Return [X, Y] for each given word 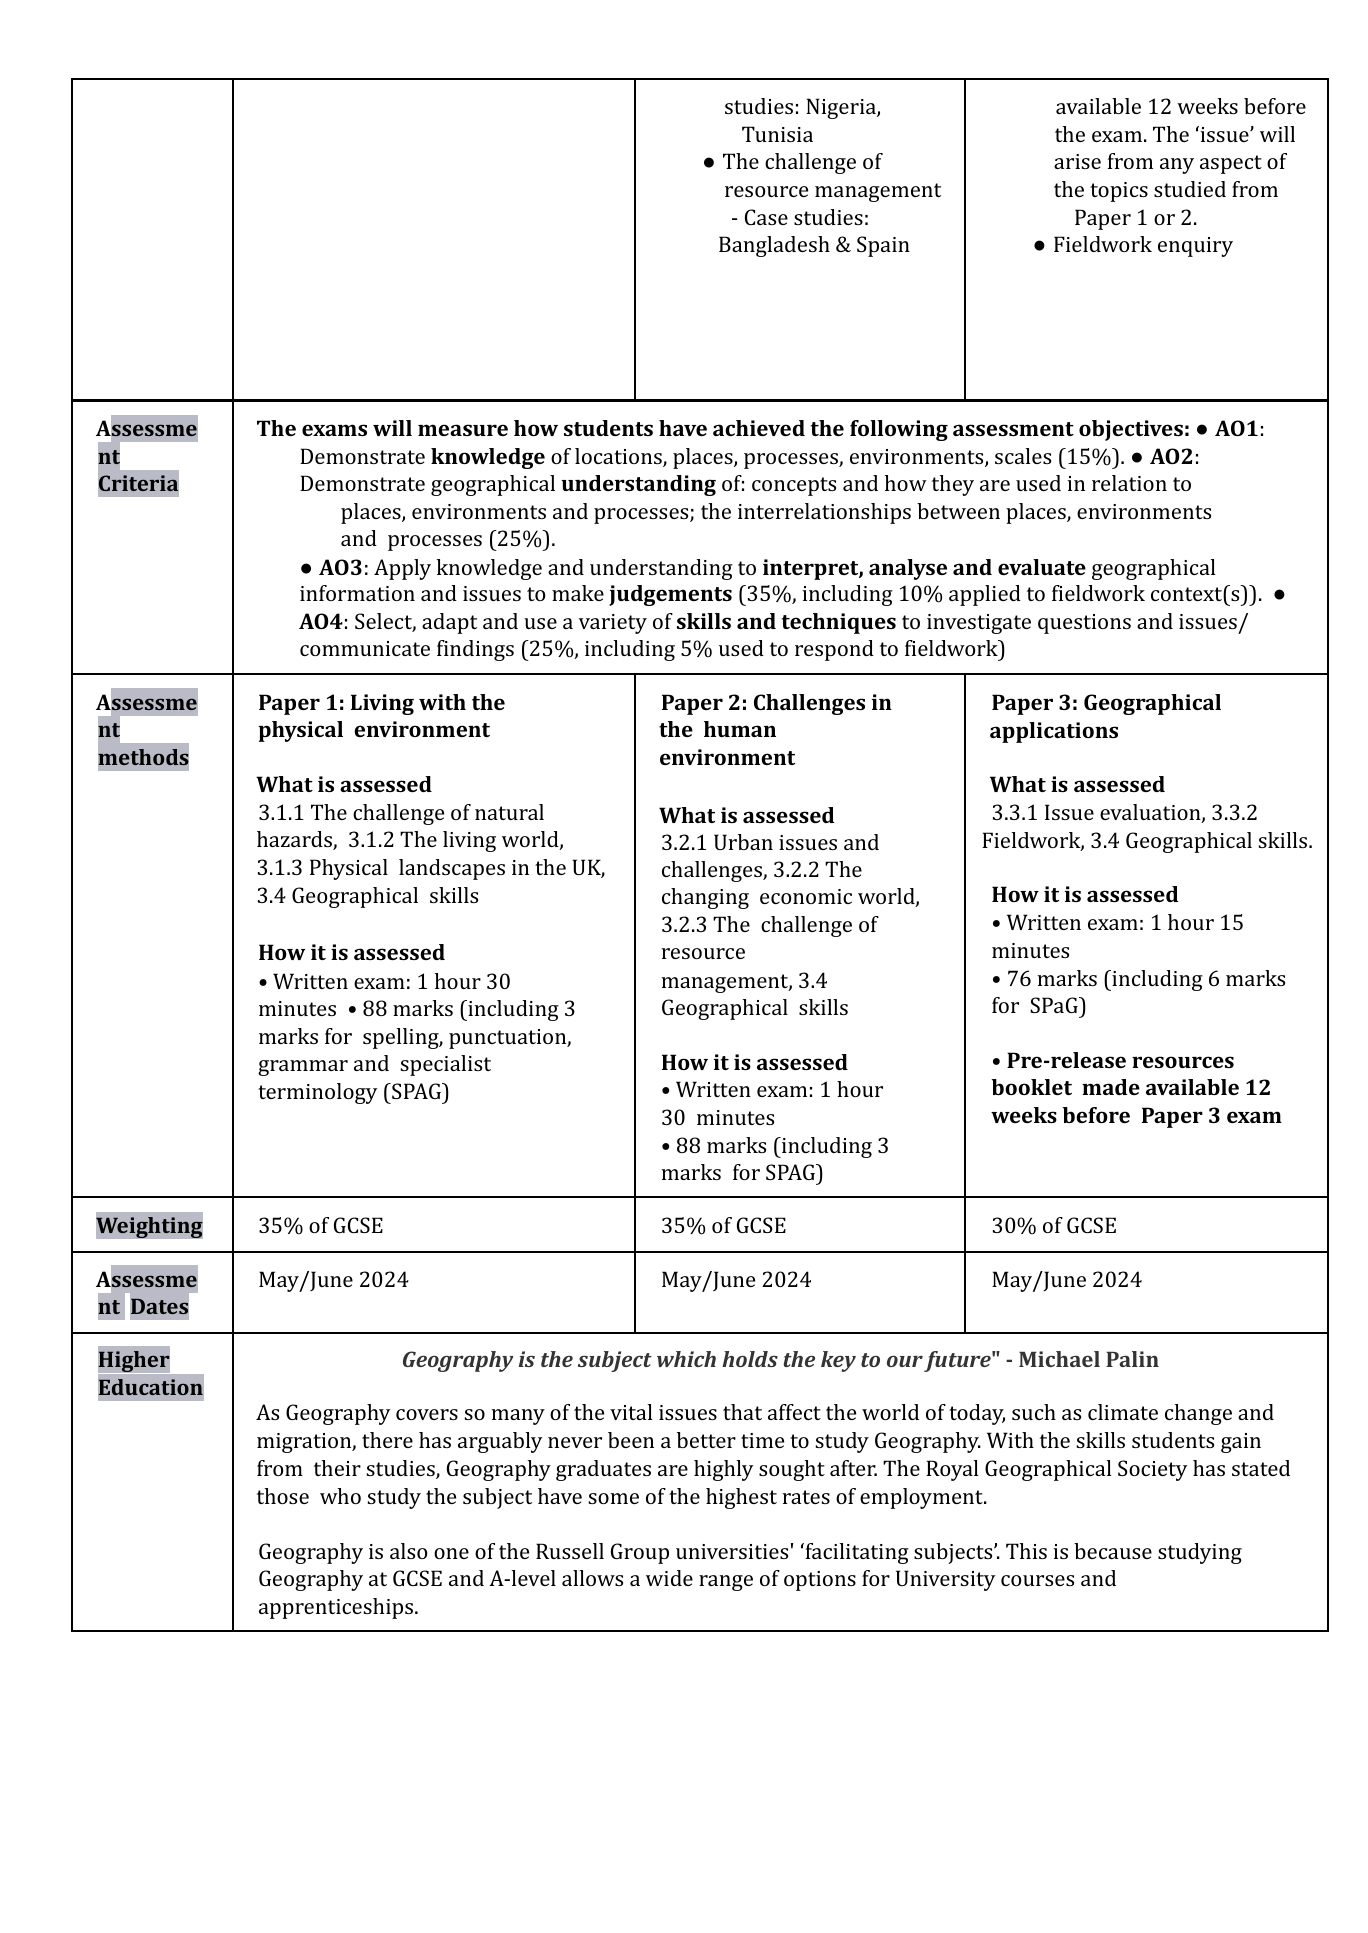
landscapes [452, 869]
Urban [743, 842]
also [409, 1551]
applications [1054, 732]
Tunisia [777, 134]
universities [732, 1551]
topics [1119, 192]
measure [463, 430]
